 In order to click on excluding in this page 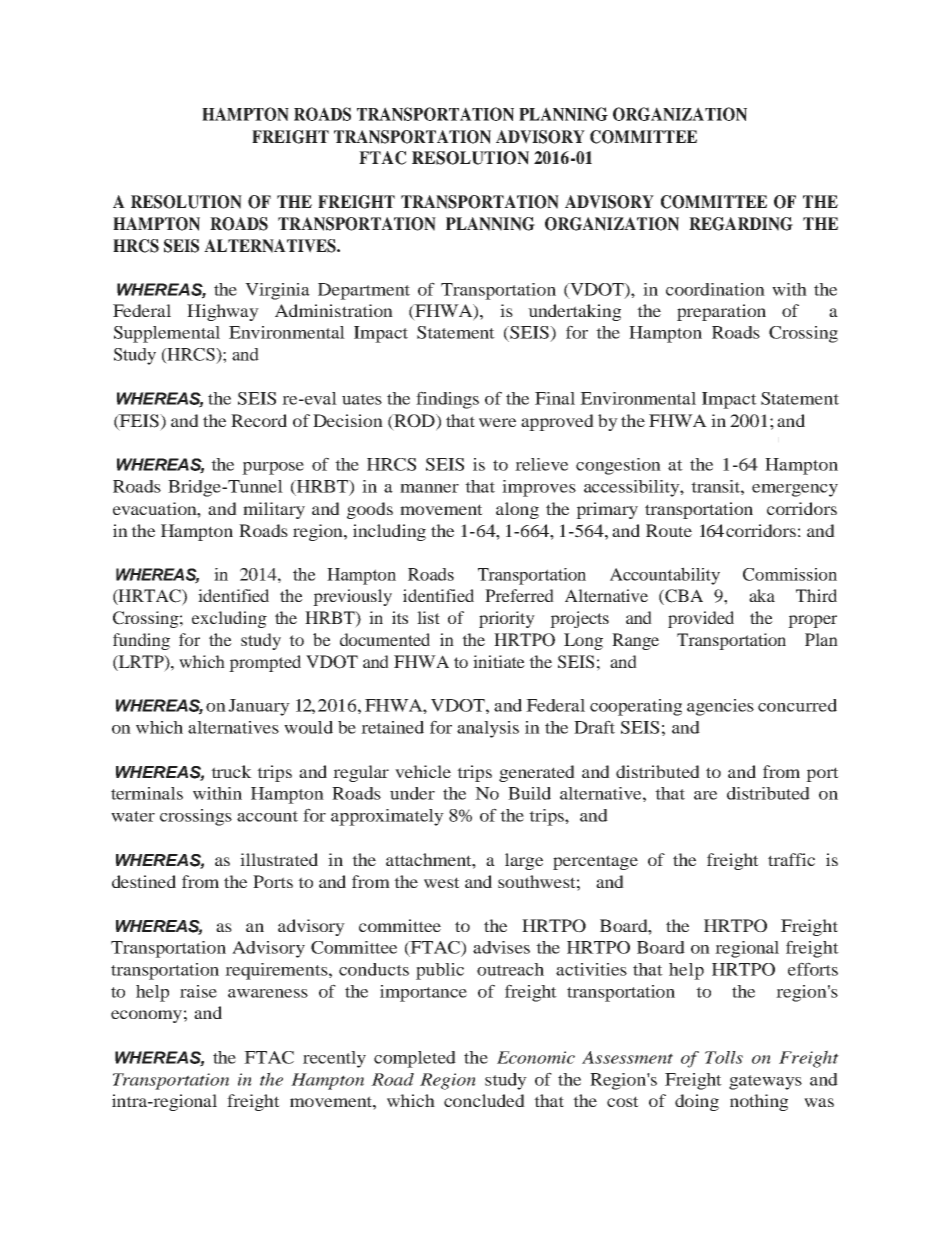, I will do `click(229, 619)`.
